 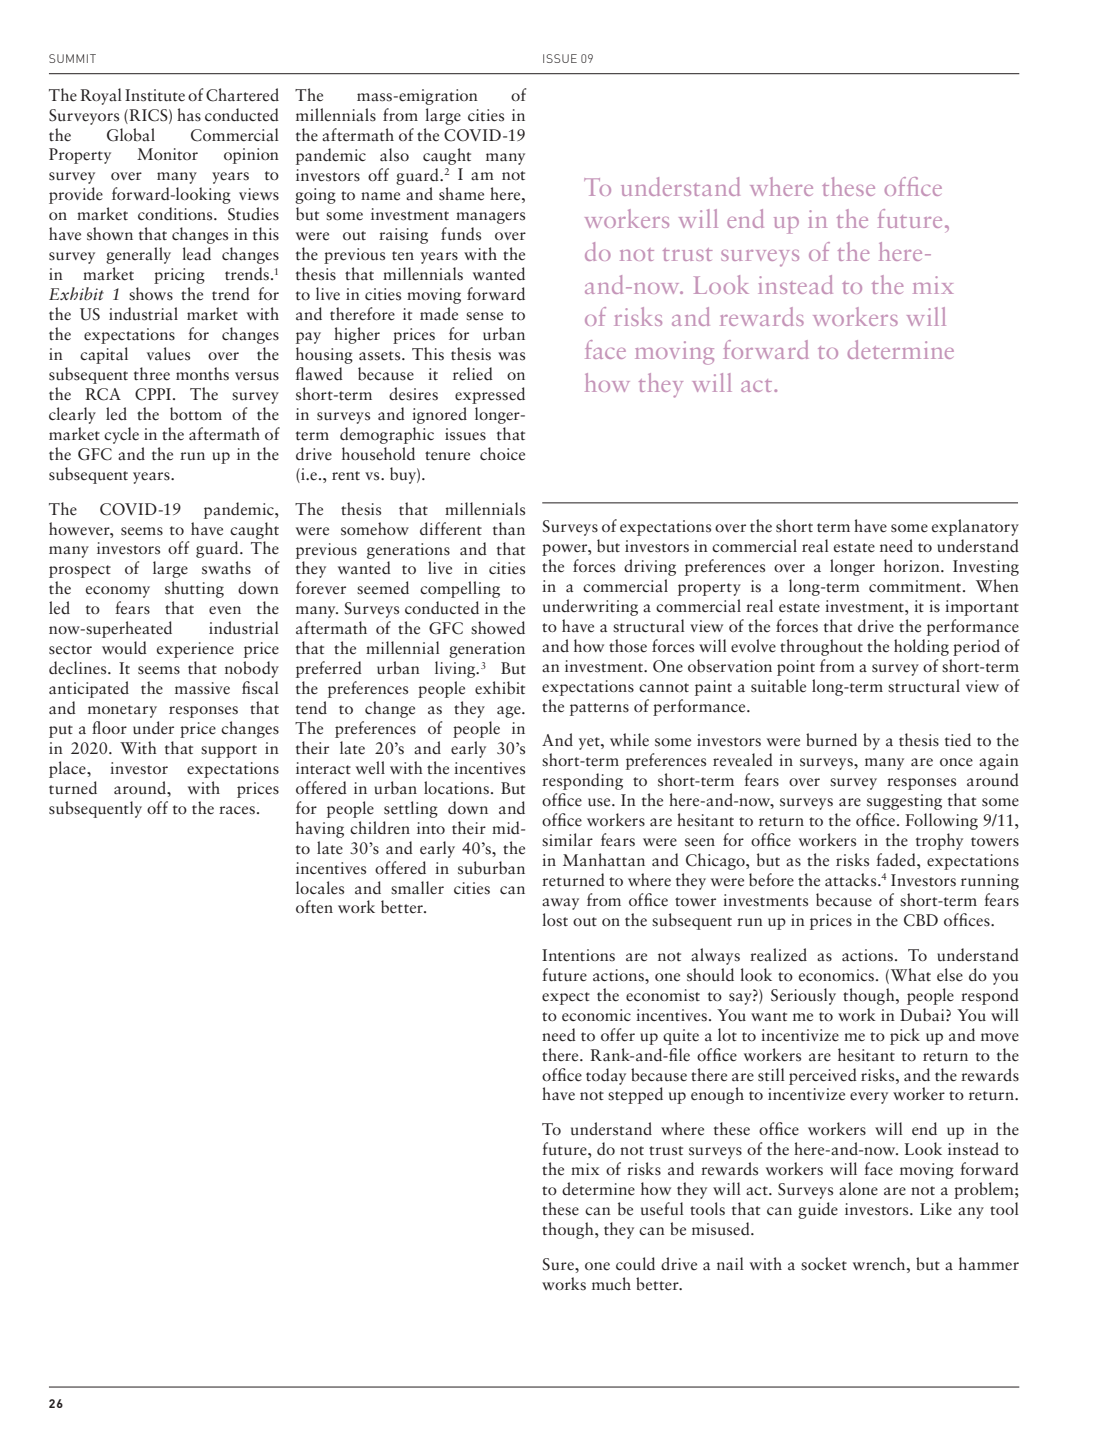 What do you see at coordinates (195, 650) in the screenshot?
I see `experience` at bounding box center [195, 650].
